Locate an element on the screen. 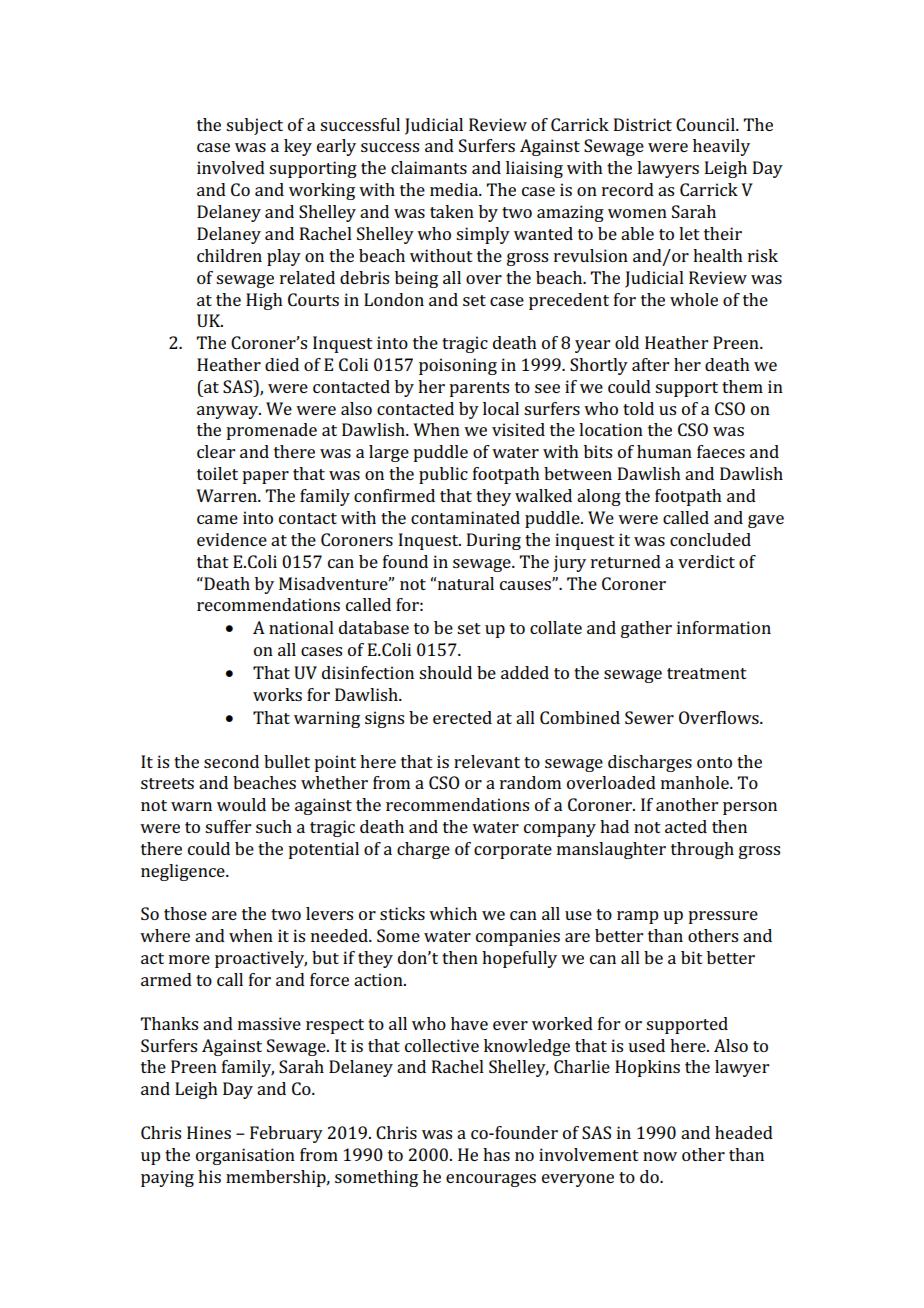  heavily is located at coordinates (721, 147).
